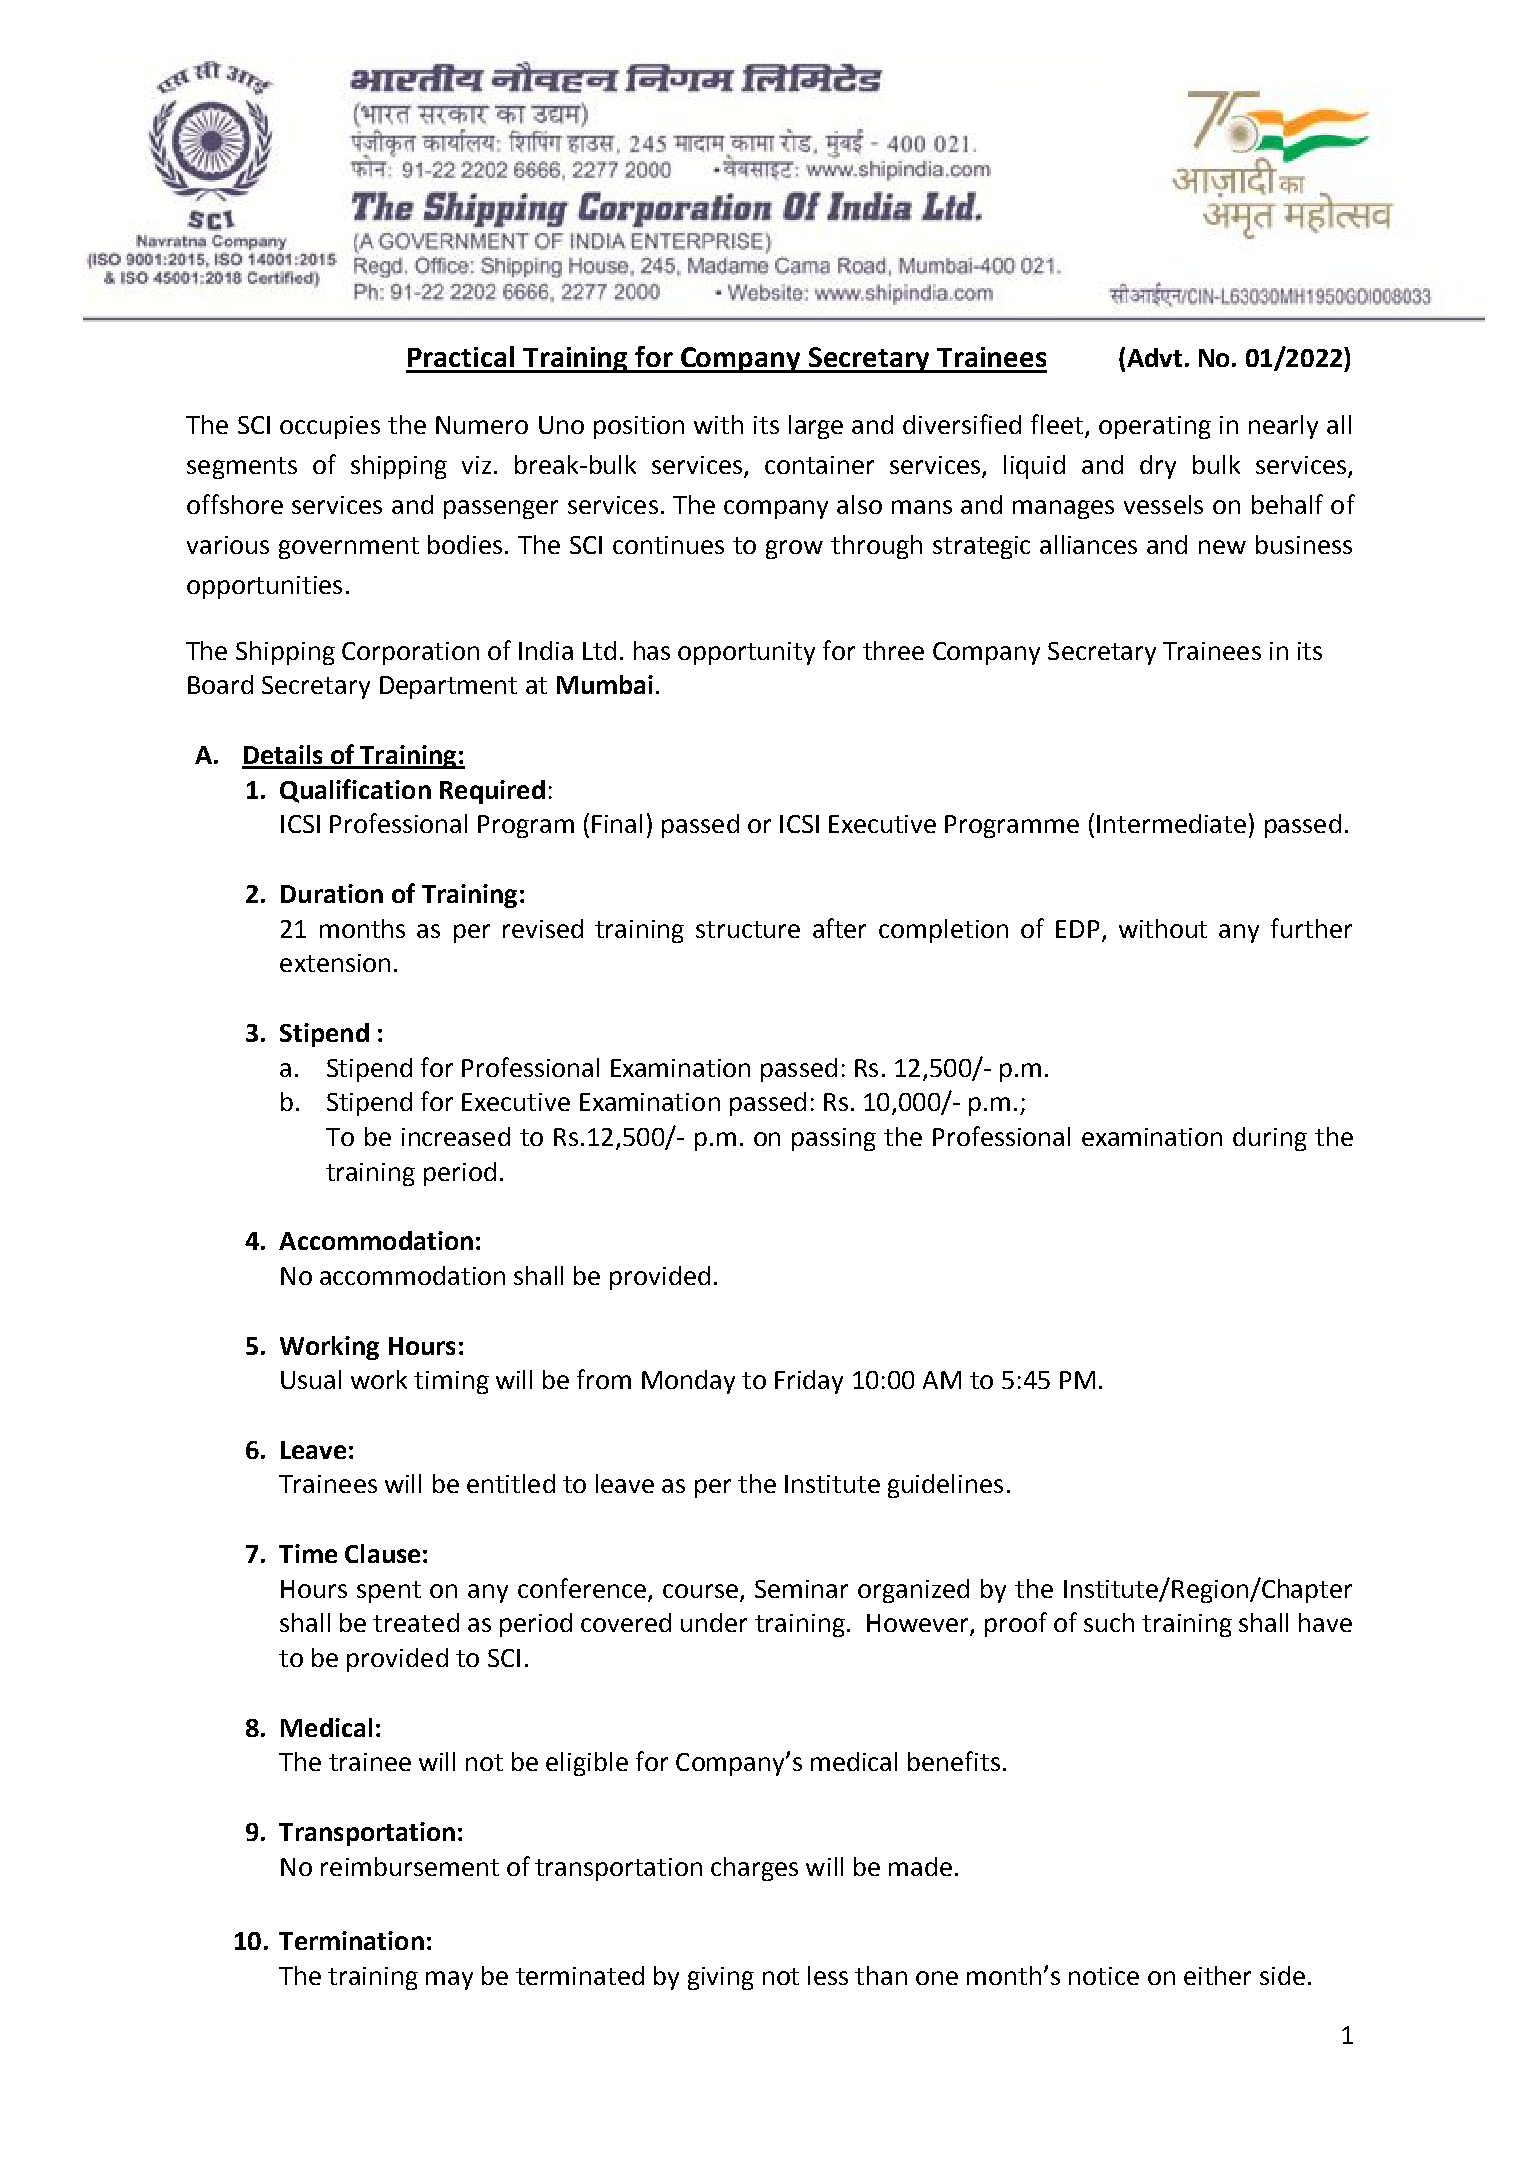  I want to click on Qualification, so click(355, 791).
